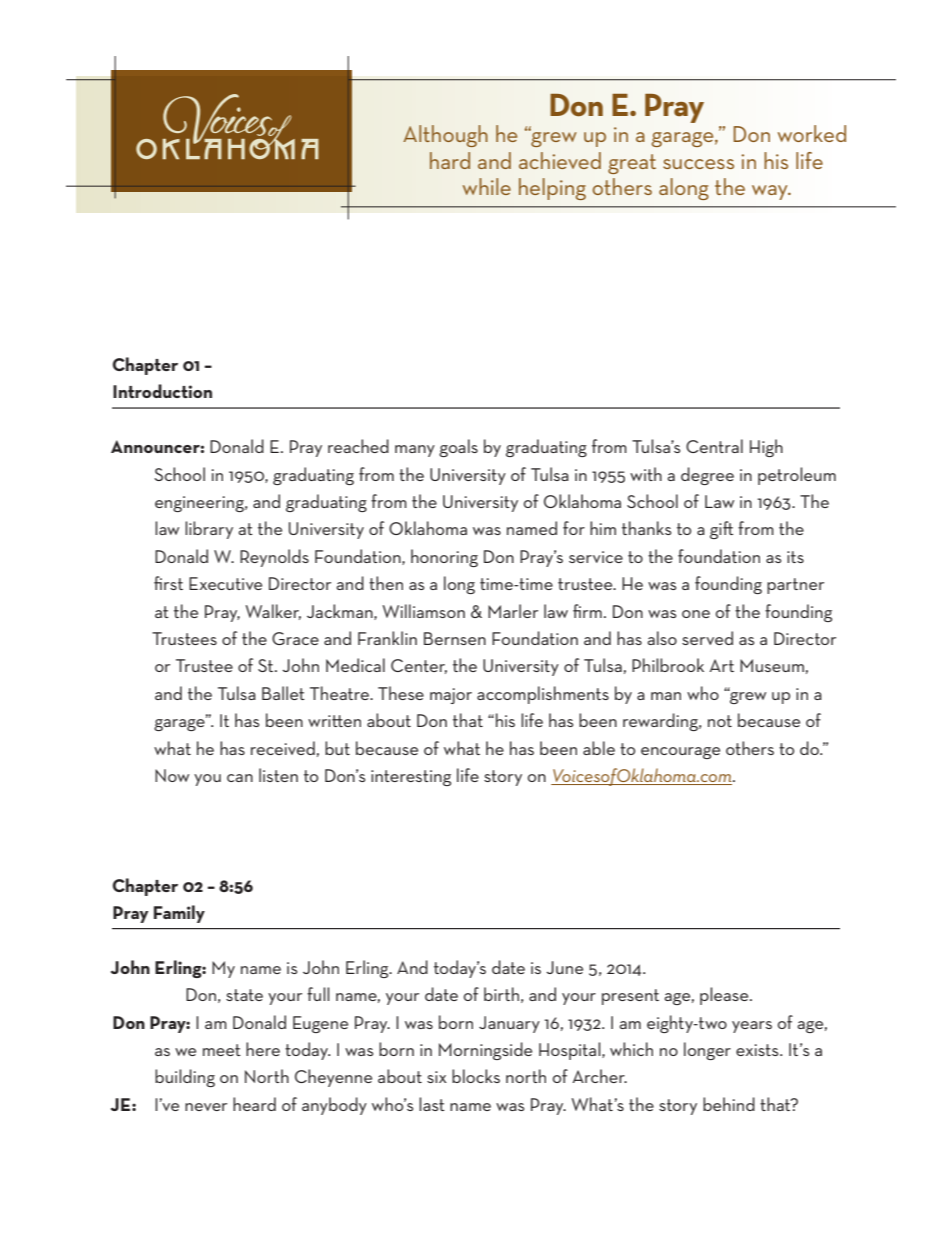 This page has width=952, height=1233. I want to click on while, so click(487, 186).
